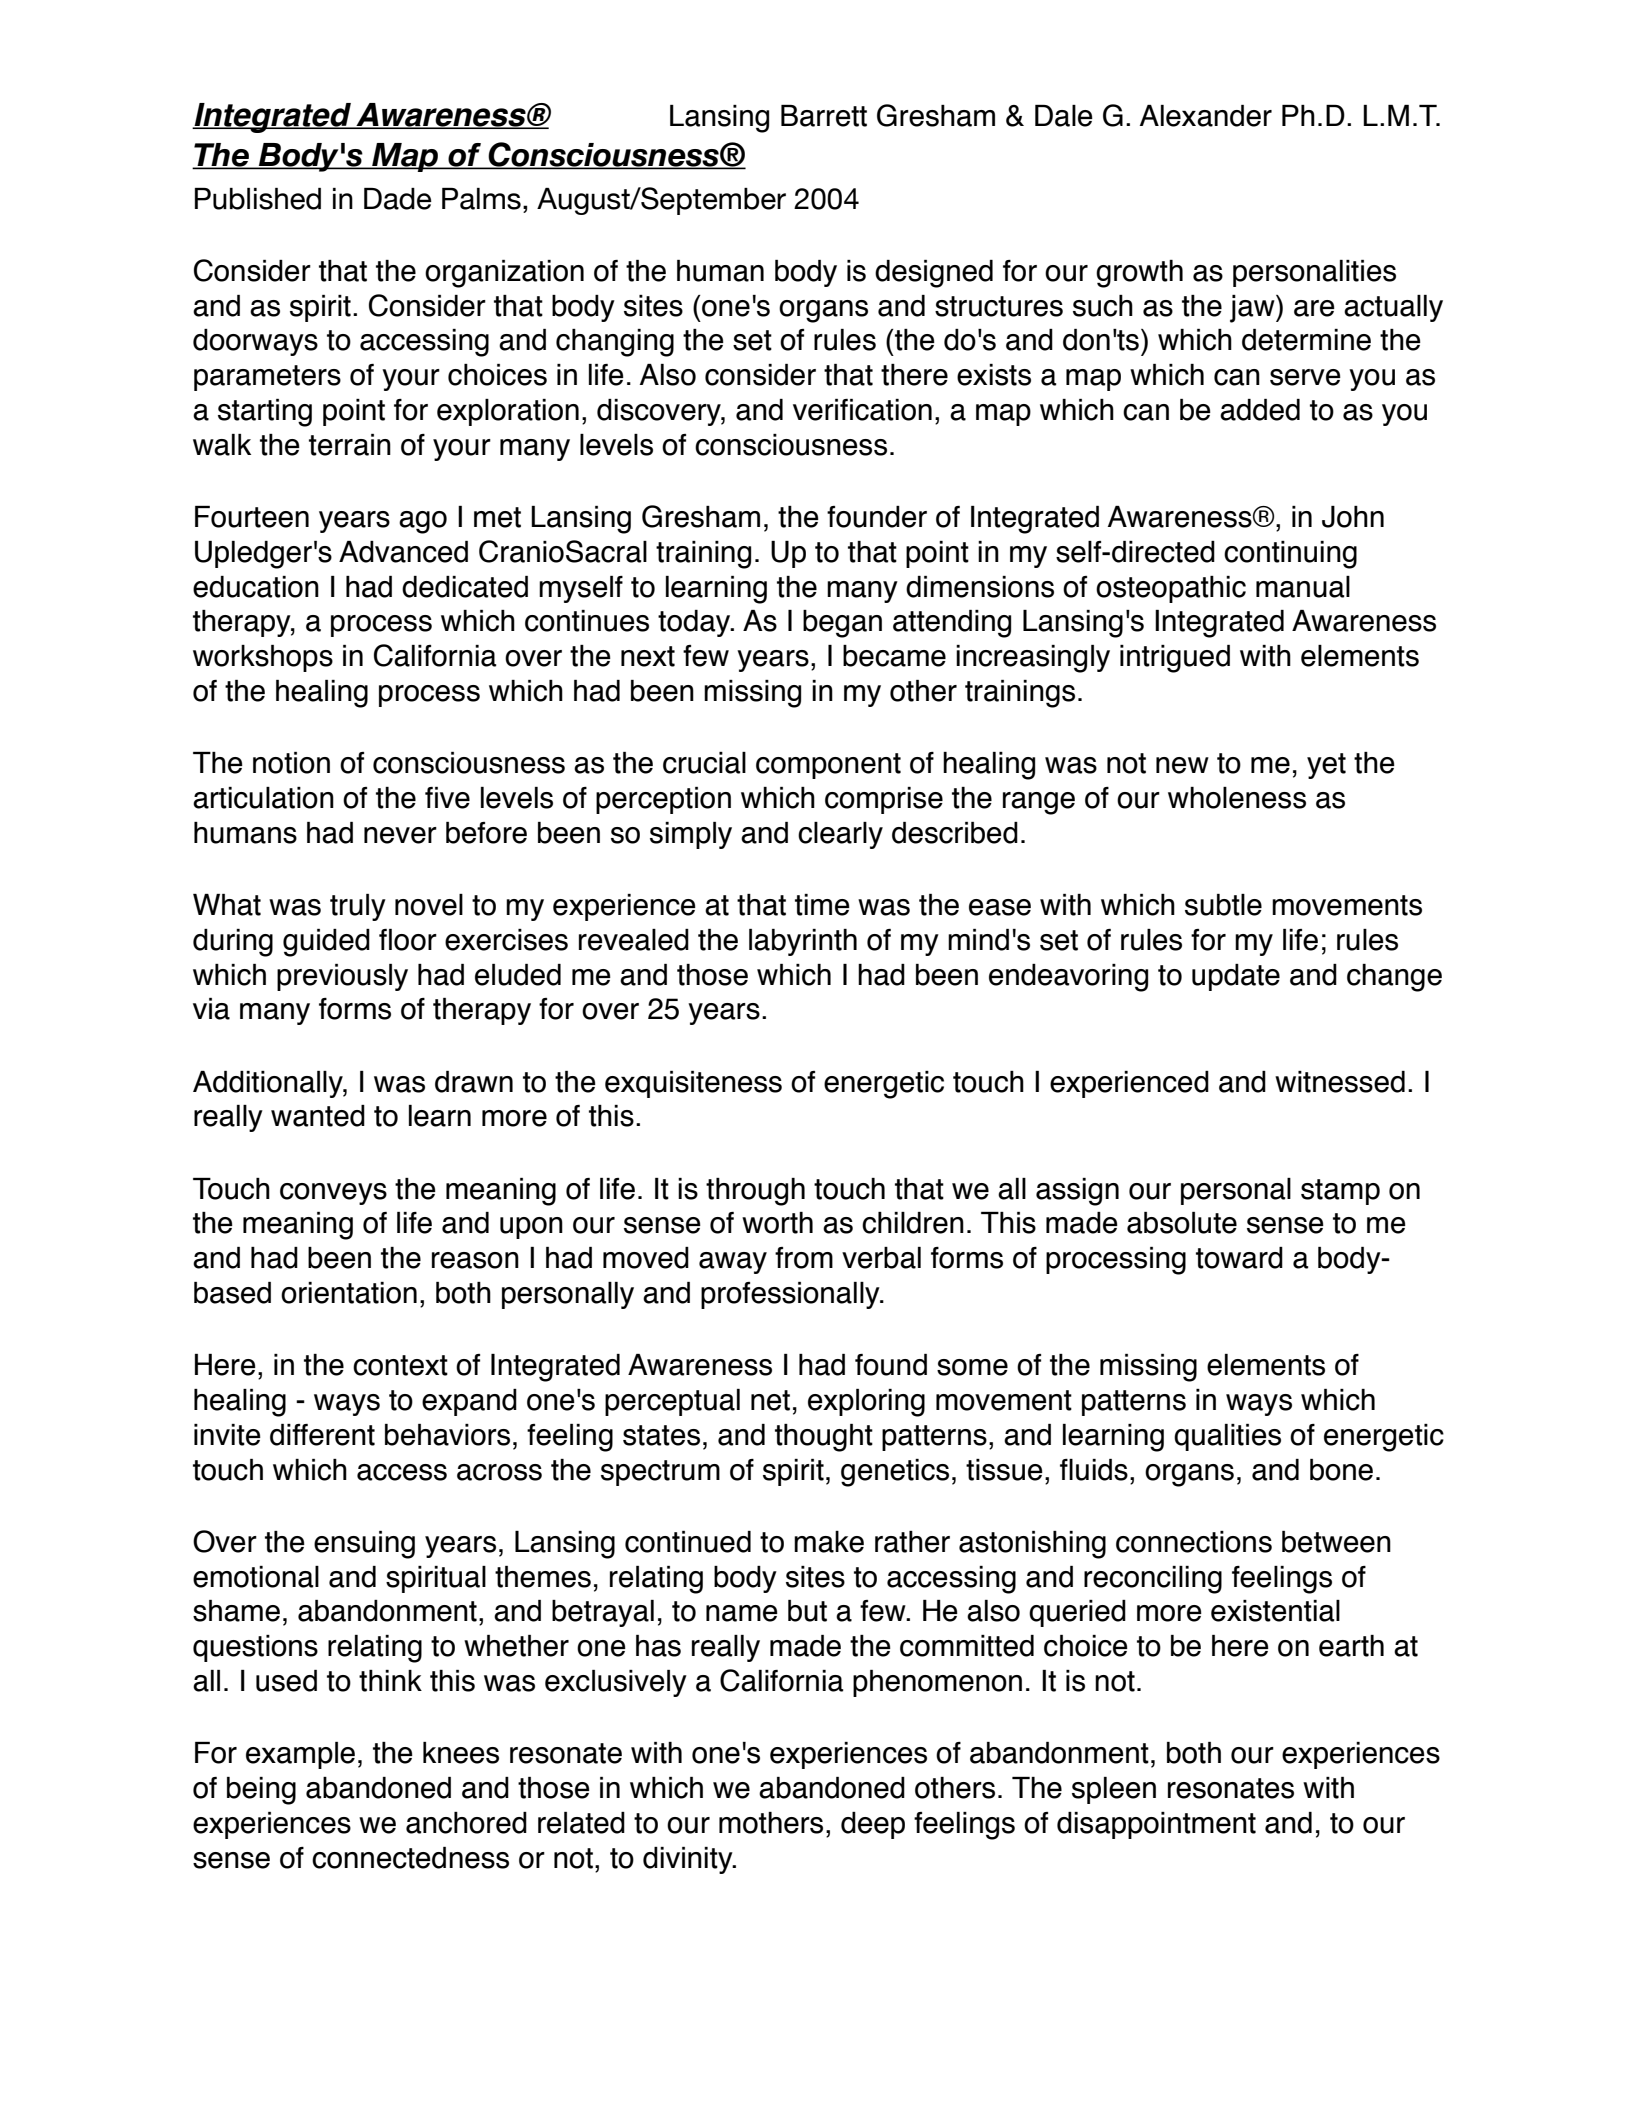 The image size is (1638, 2119). I want to click on notion, so click(291, 763).
